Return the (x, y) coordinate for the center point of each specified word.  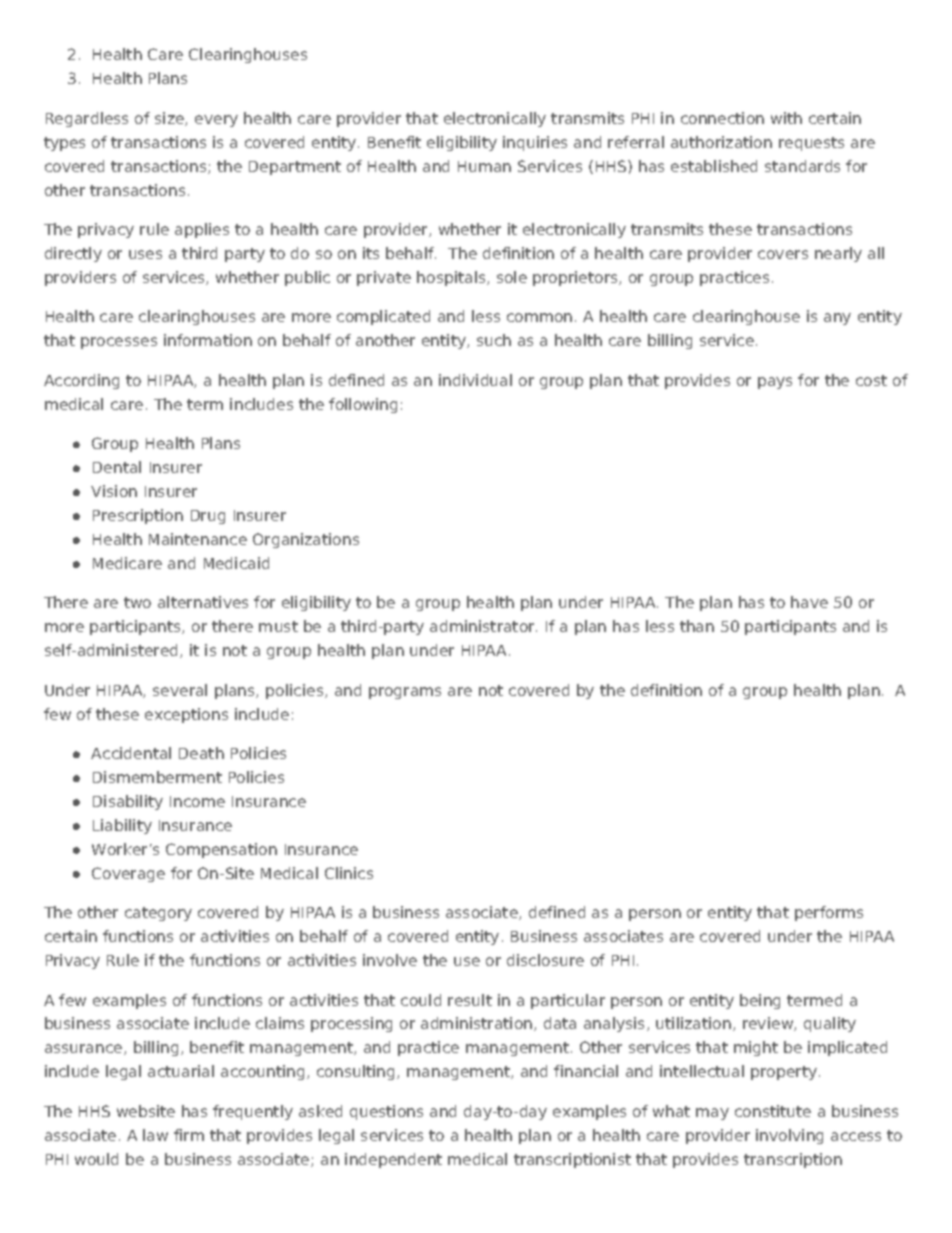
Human (484, 166)
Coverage (128, 874)
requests (811, 144)
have (809, 602)
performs (829, 913)
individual (475, 380)
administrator (483, 626)
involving (789, 1136)
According (81, 381)
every (216, 121)
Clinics (349, 873)
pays (775, 383)
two (137, 602)
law (155, 1135)
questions (386, 1112)
